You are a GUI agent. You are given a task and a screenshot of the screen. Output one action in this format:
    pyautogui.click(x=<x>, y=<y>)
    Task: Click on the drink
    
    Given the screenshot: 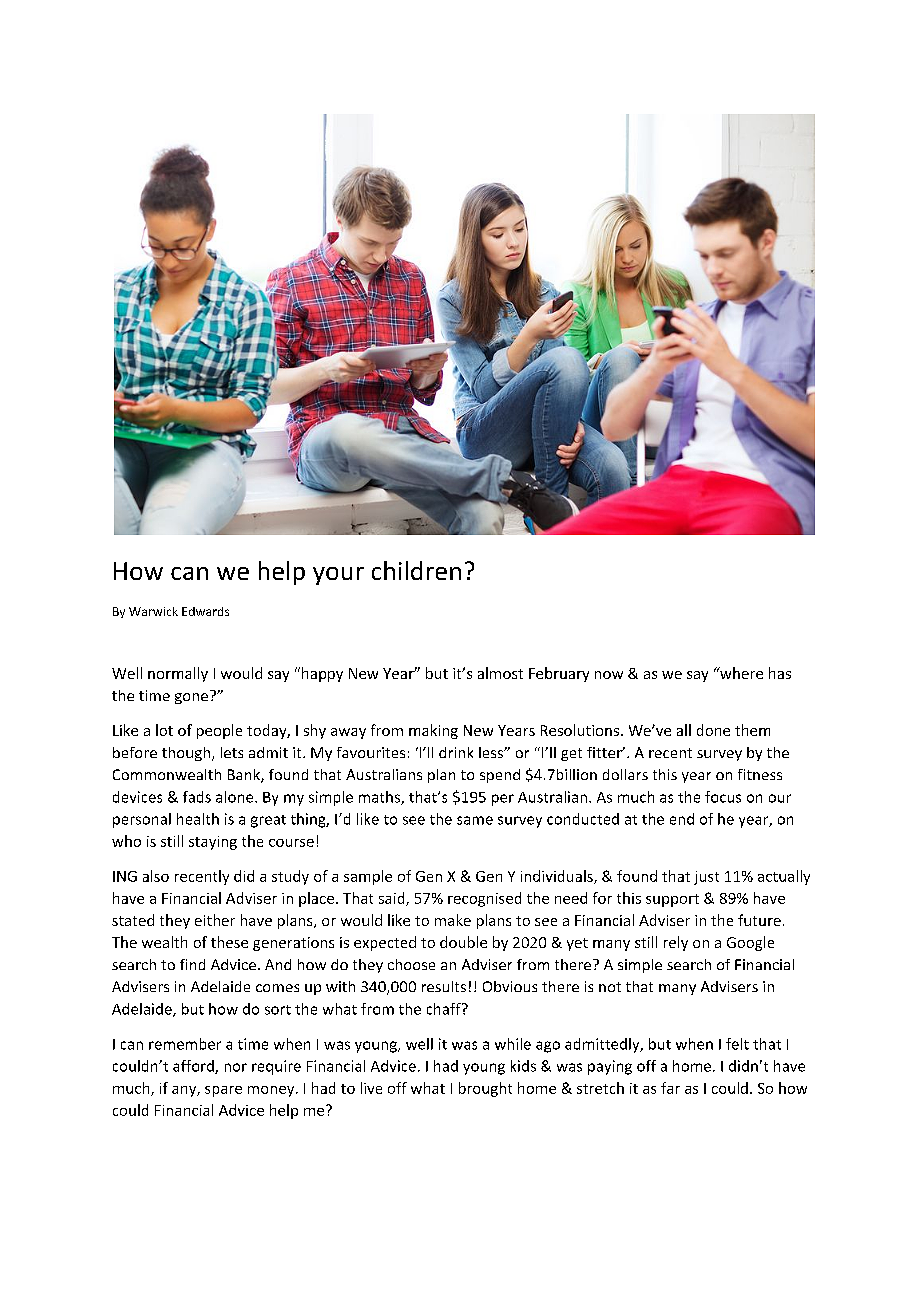 What is the action you would take?
    pyautogui.click(x=456, y=752)
